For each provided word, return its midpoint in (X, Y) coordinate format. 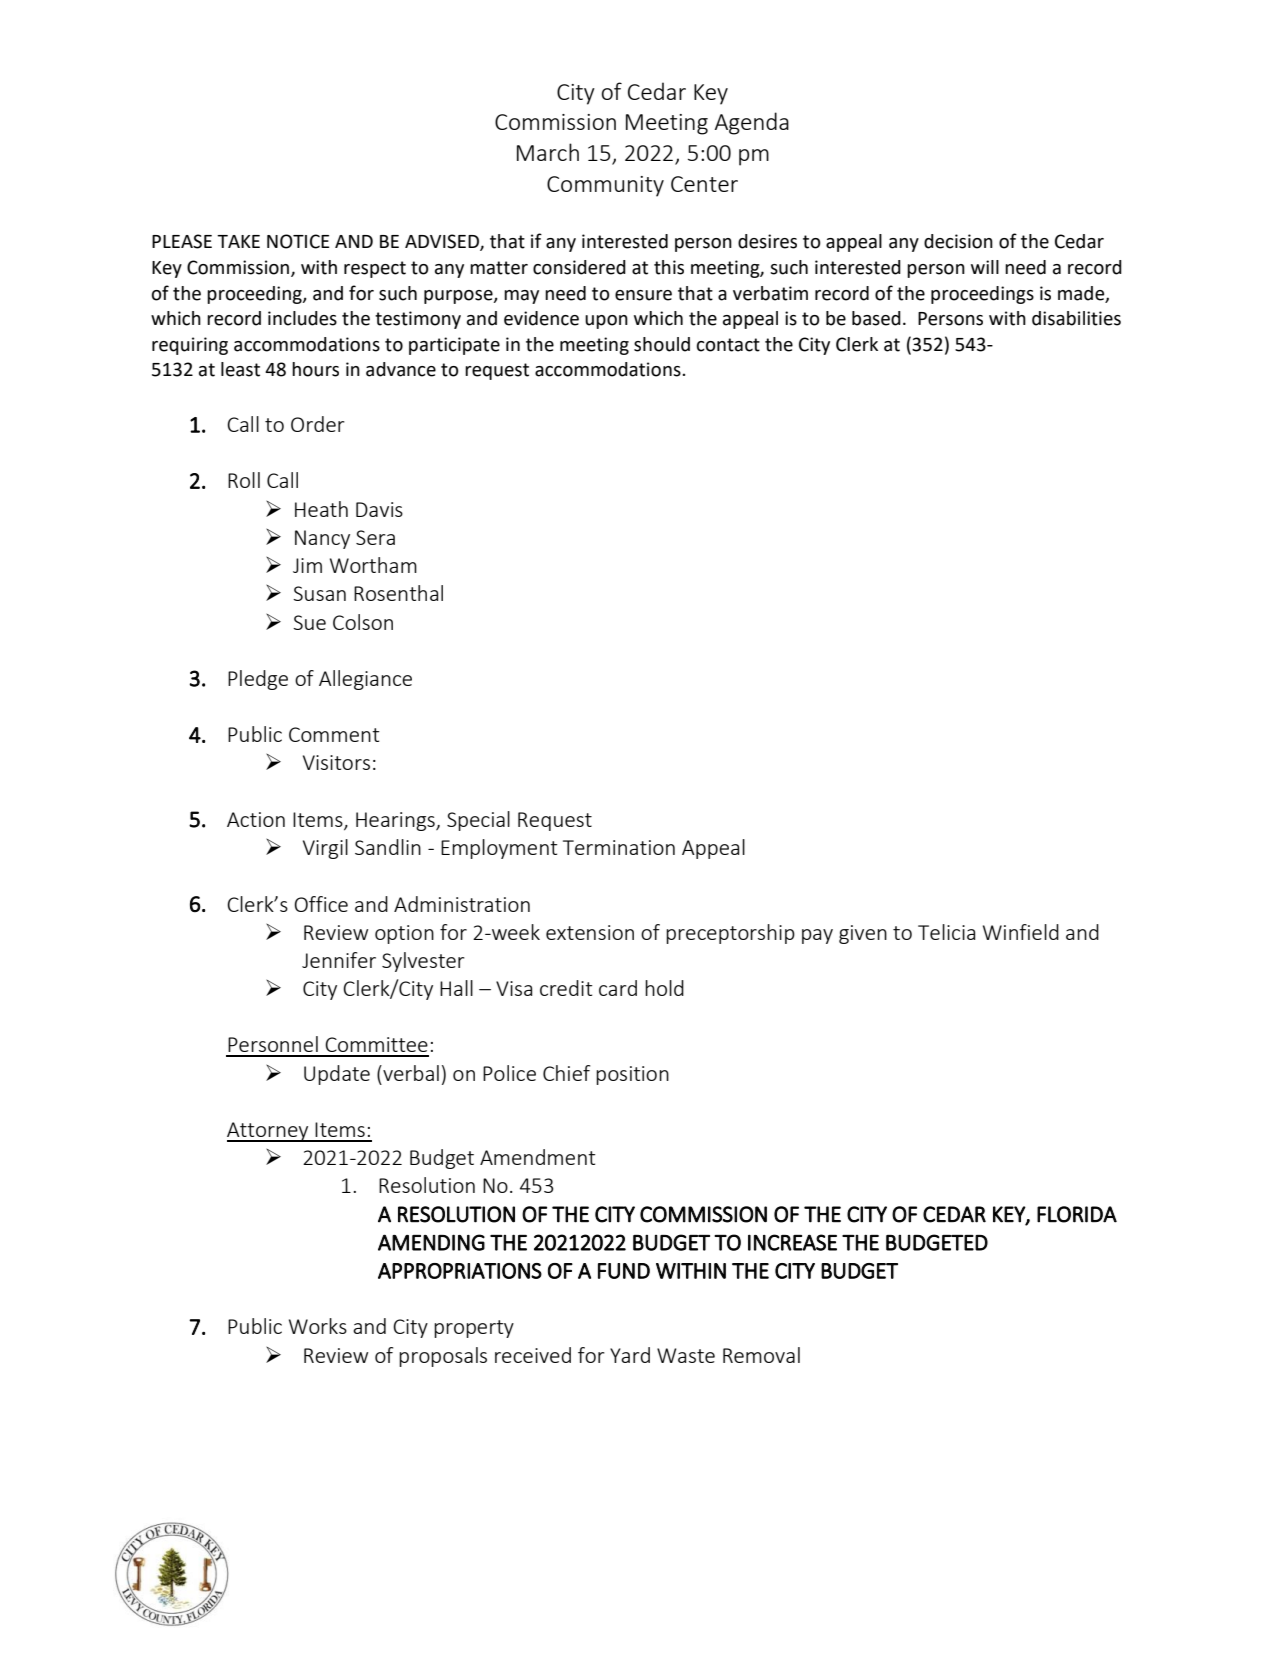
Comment (334, 734)
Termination (619, 847)
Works (318, 1326)
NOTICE (298, 241)
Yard (630, 1355)
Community (605, 186)
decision (958, 241)
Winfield (1021, 932)
